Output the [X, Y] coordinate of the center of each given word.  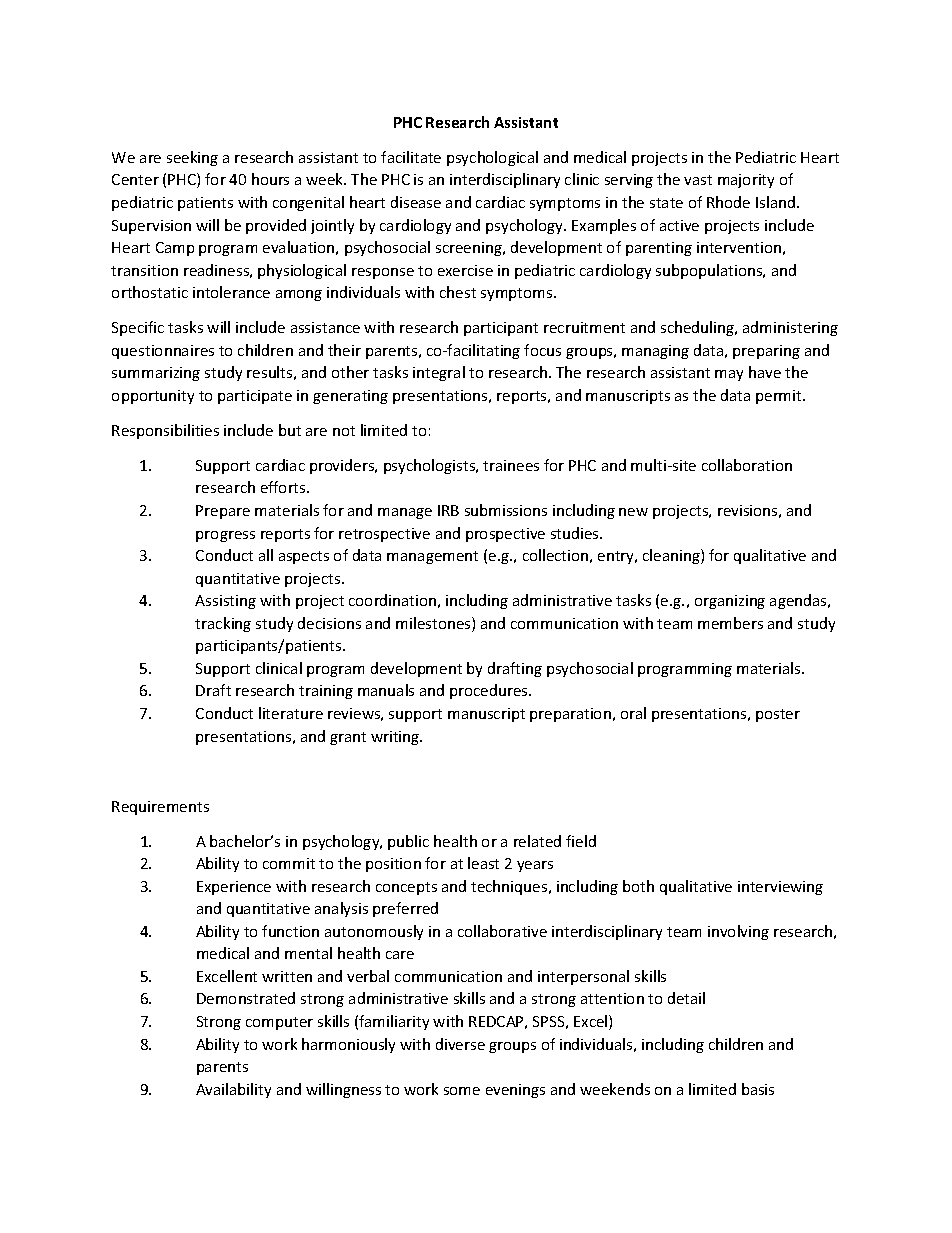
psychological [492, 158]
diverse [460, 1044]
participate [255, 397]
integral [439, 373]
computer [279, 1023]
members [730, 623]
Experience [234, 888]
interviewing [780, 888]
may [729, 375]
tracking [223, 624]
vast [698, 180]
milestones [434, 624]
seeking [192, 158]
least [483, 863]
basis [758, 1089]
